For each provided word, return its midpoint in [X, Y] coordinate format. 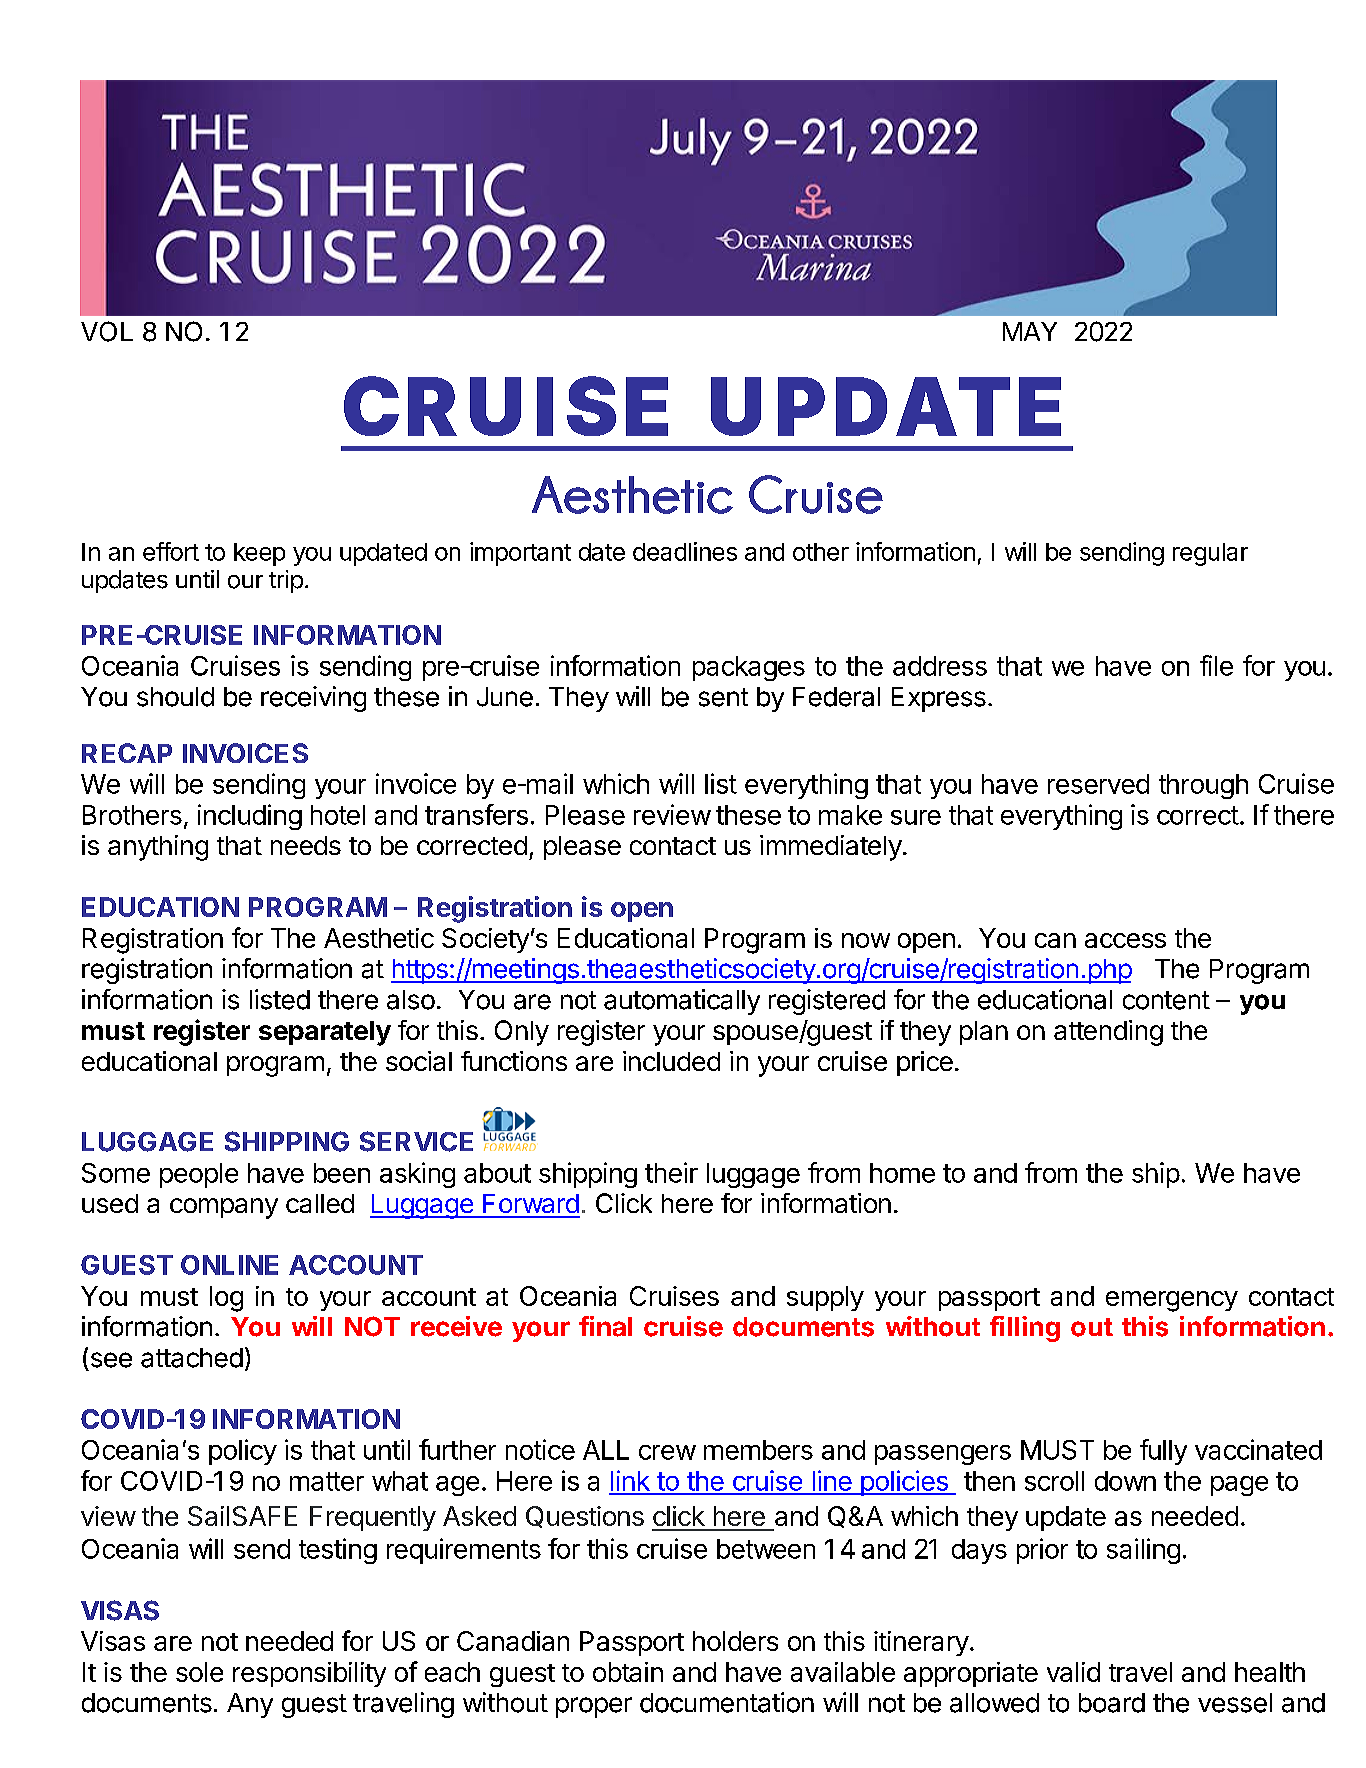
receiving [313, 699]
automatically [682, 1002]
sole [199, 1672]
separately [325, 1033]
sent [723, 697]
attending [1108, 1033]
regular [1210, 554]
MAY [1030, 331]
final [605, 1326]
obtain [628, 1672]
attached [192, 1358]
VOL [107, 331]
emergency [1172, 1301]
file [1216, 665]
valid [1073, 1672]
